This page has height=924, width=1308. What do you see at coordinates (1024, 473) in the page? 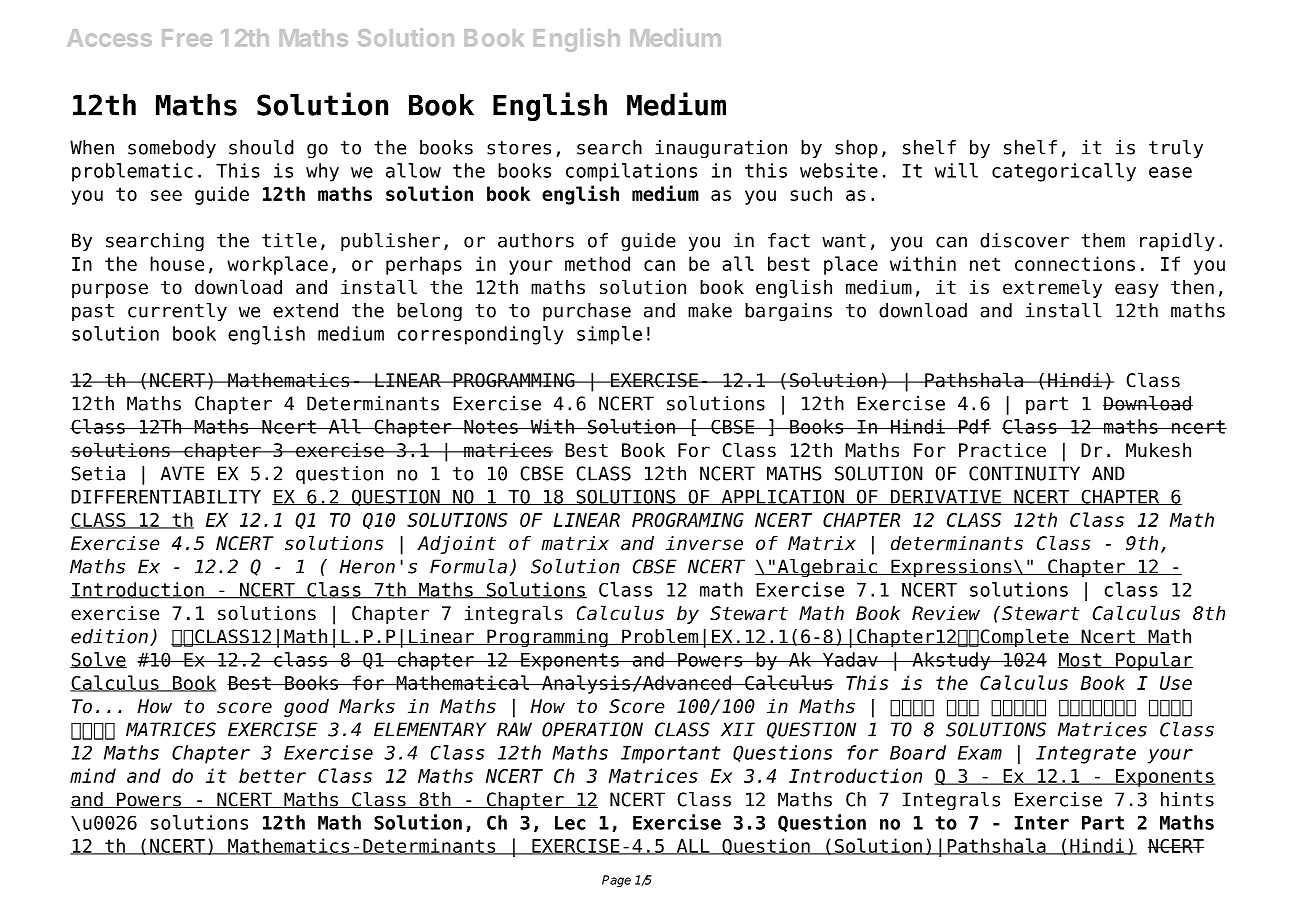
I see `CONTINUITY` at bounding box center [1024, 473].
